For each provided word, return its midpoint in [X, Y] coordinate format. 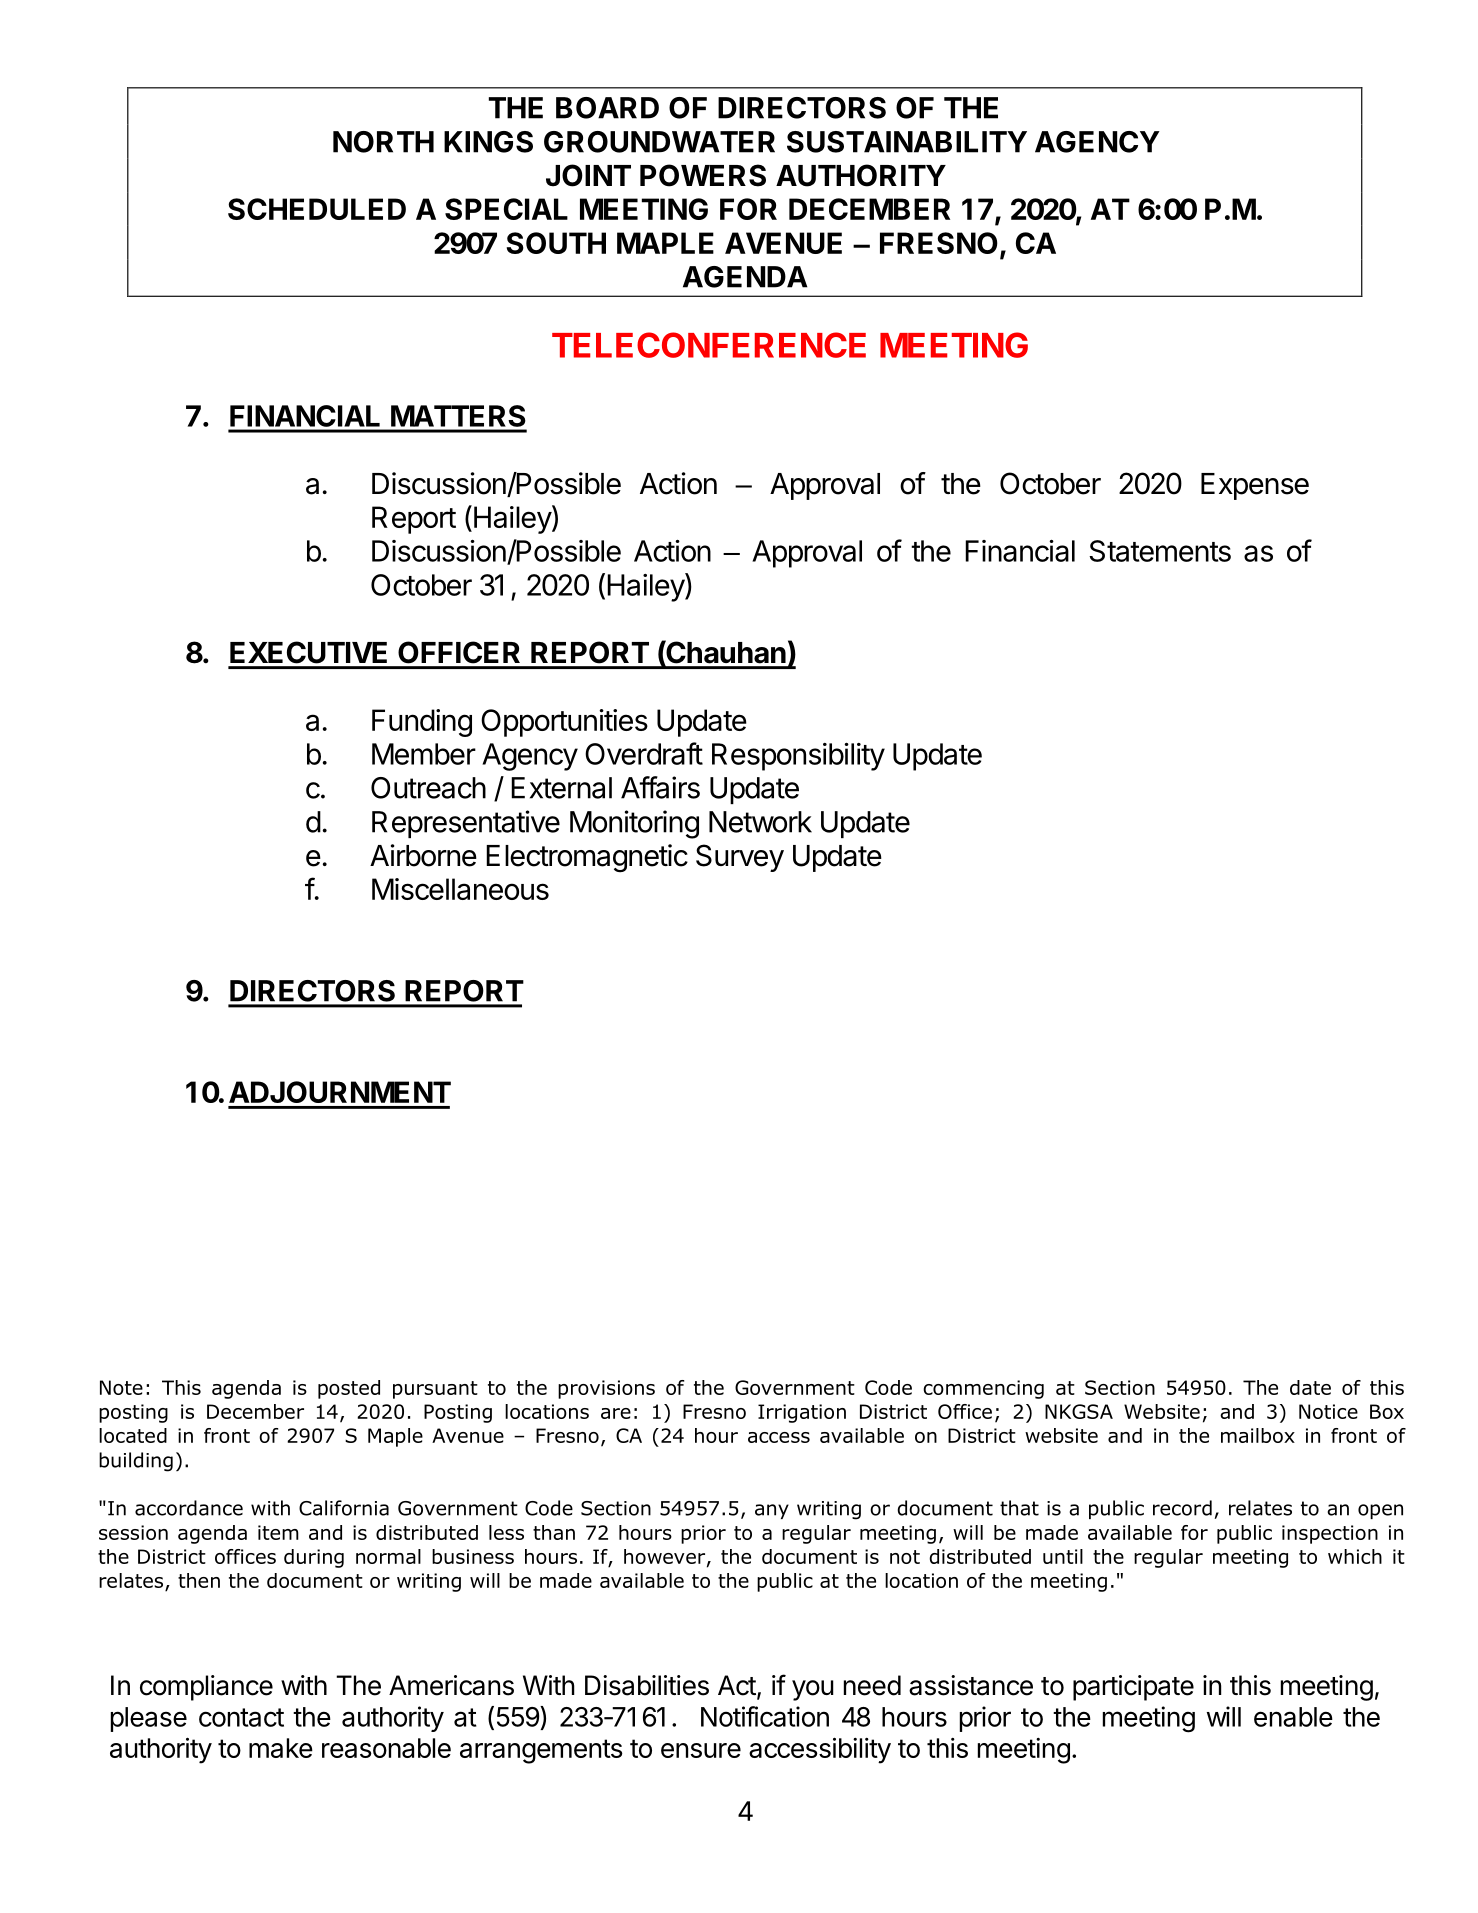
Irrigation [802, 1413]
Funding [422, 723]
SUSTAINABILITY [907, 142]
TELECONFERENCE [709, 345]
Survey [740, 858]
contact [241, 1717]
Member [424, 754]
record [1182, 1508]
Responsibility [798, 757]
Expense [1255, 486]
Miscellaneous [460, 889]
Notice [1328, 1411]
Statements [1160, 551]
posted [349, 1389]
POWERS [703, 175]
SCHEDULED [317, 209]
